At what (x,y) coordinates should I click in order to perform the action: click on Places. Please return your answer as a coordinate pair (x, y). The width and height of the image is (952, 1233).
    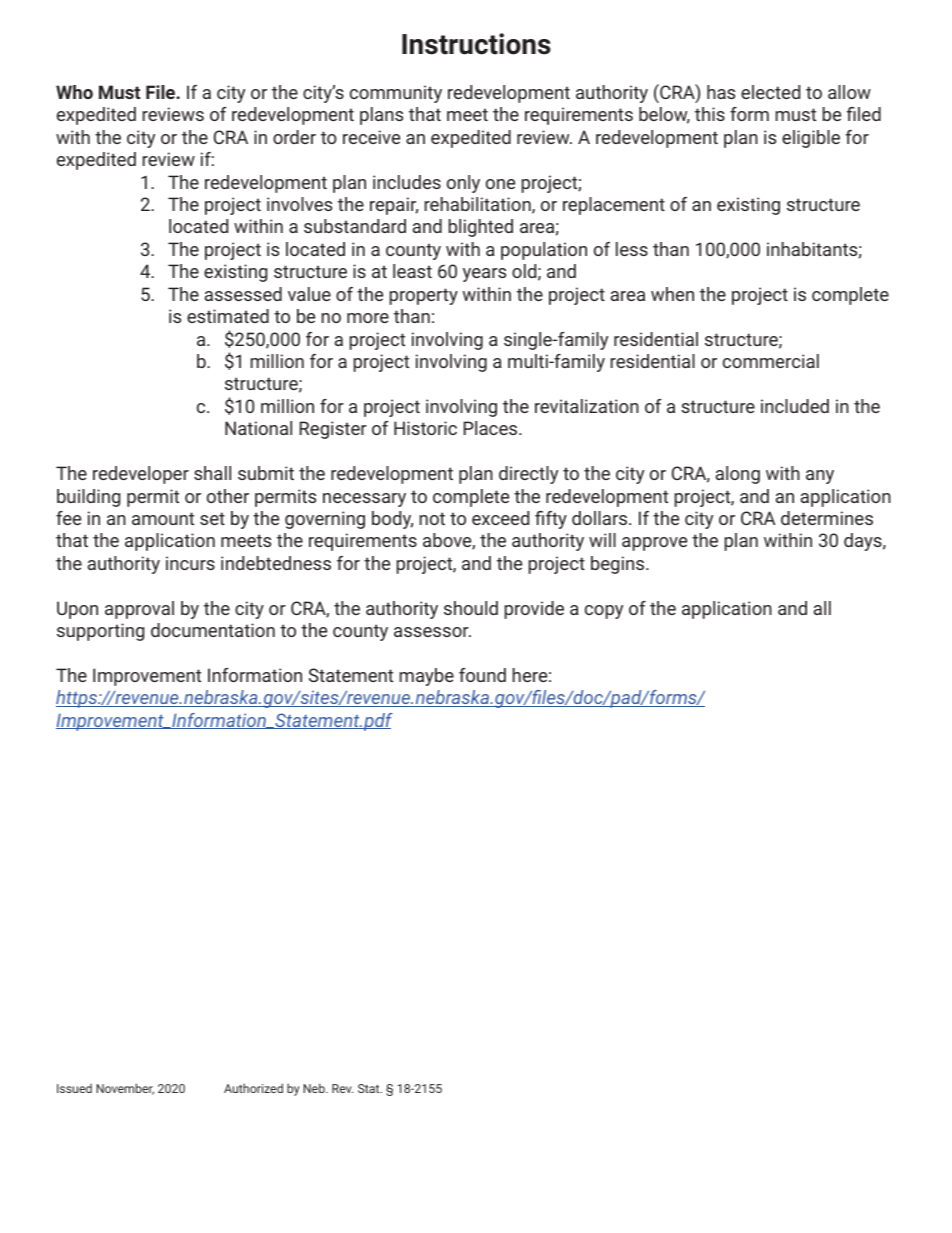
    Looking at the image, I should click on (491, 428).
